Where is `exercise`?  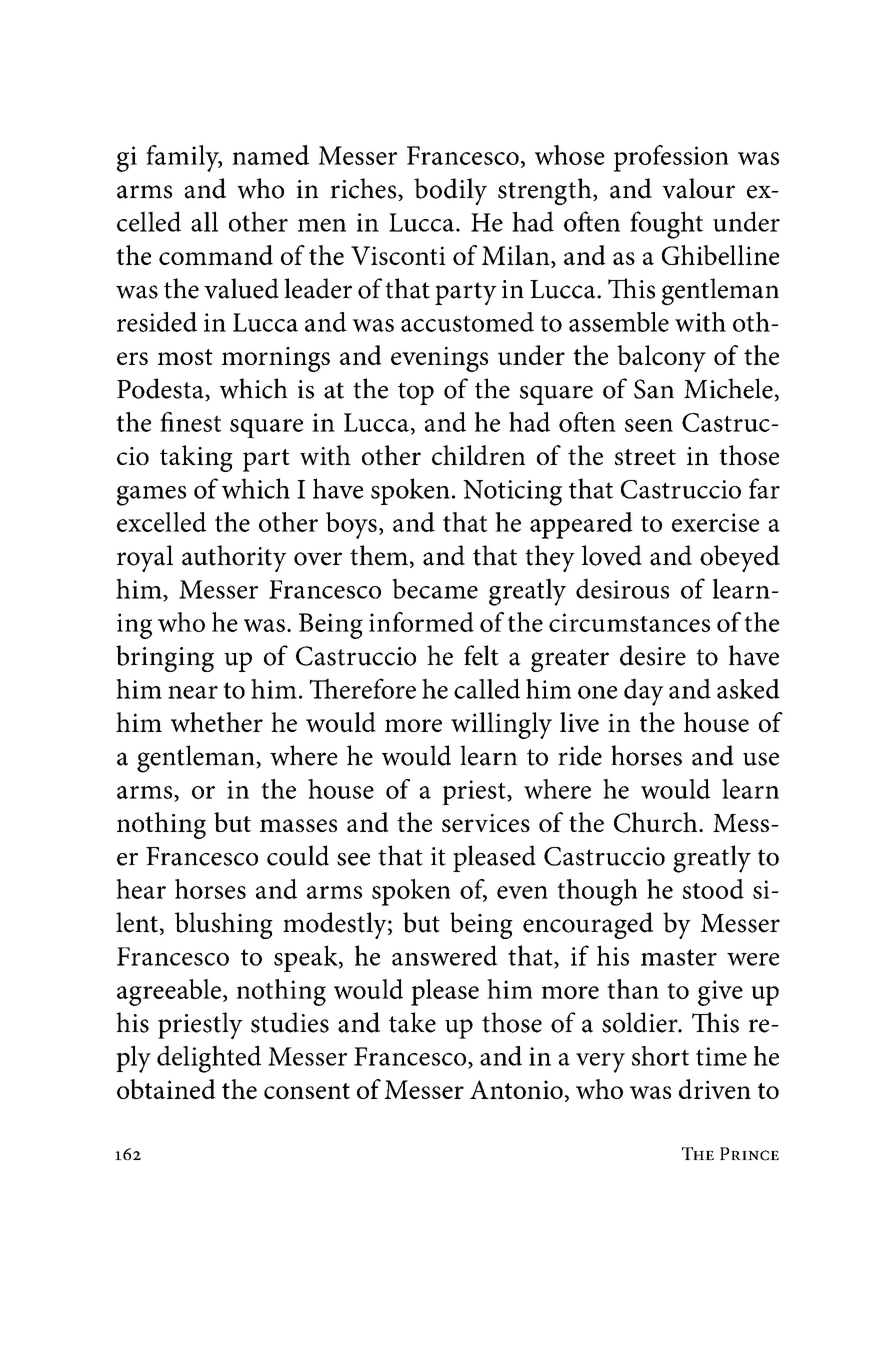
exercise is located at coordinates (715, 522).
